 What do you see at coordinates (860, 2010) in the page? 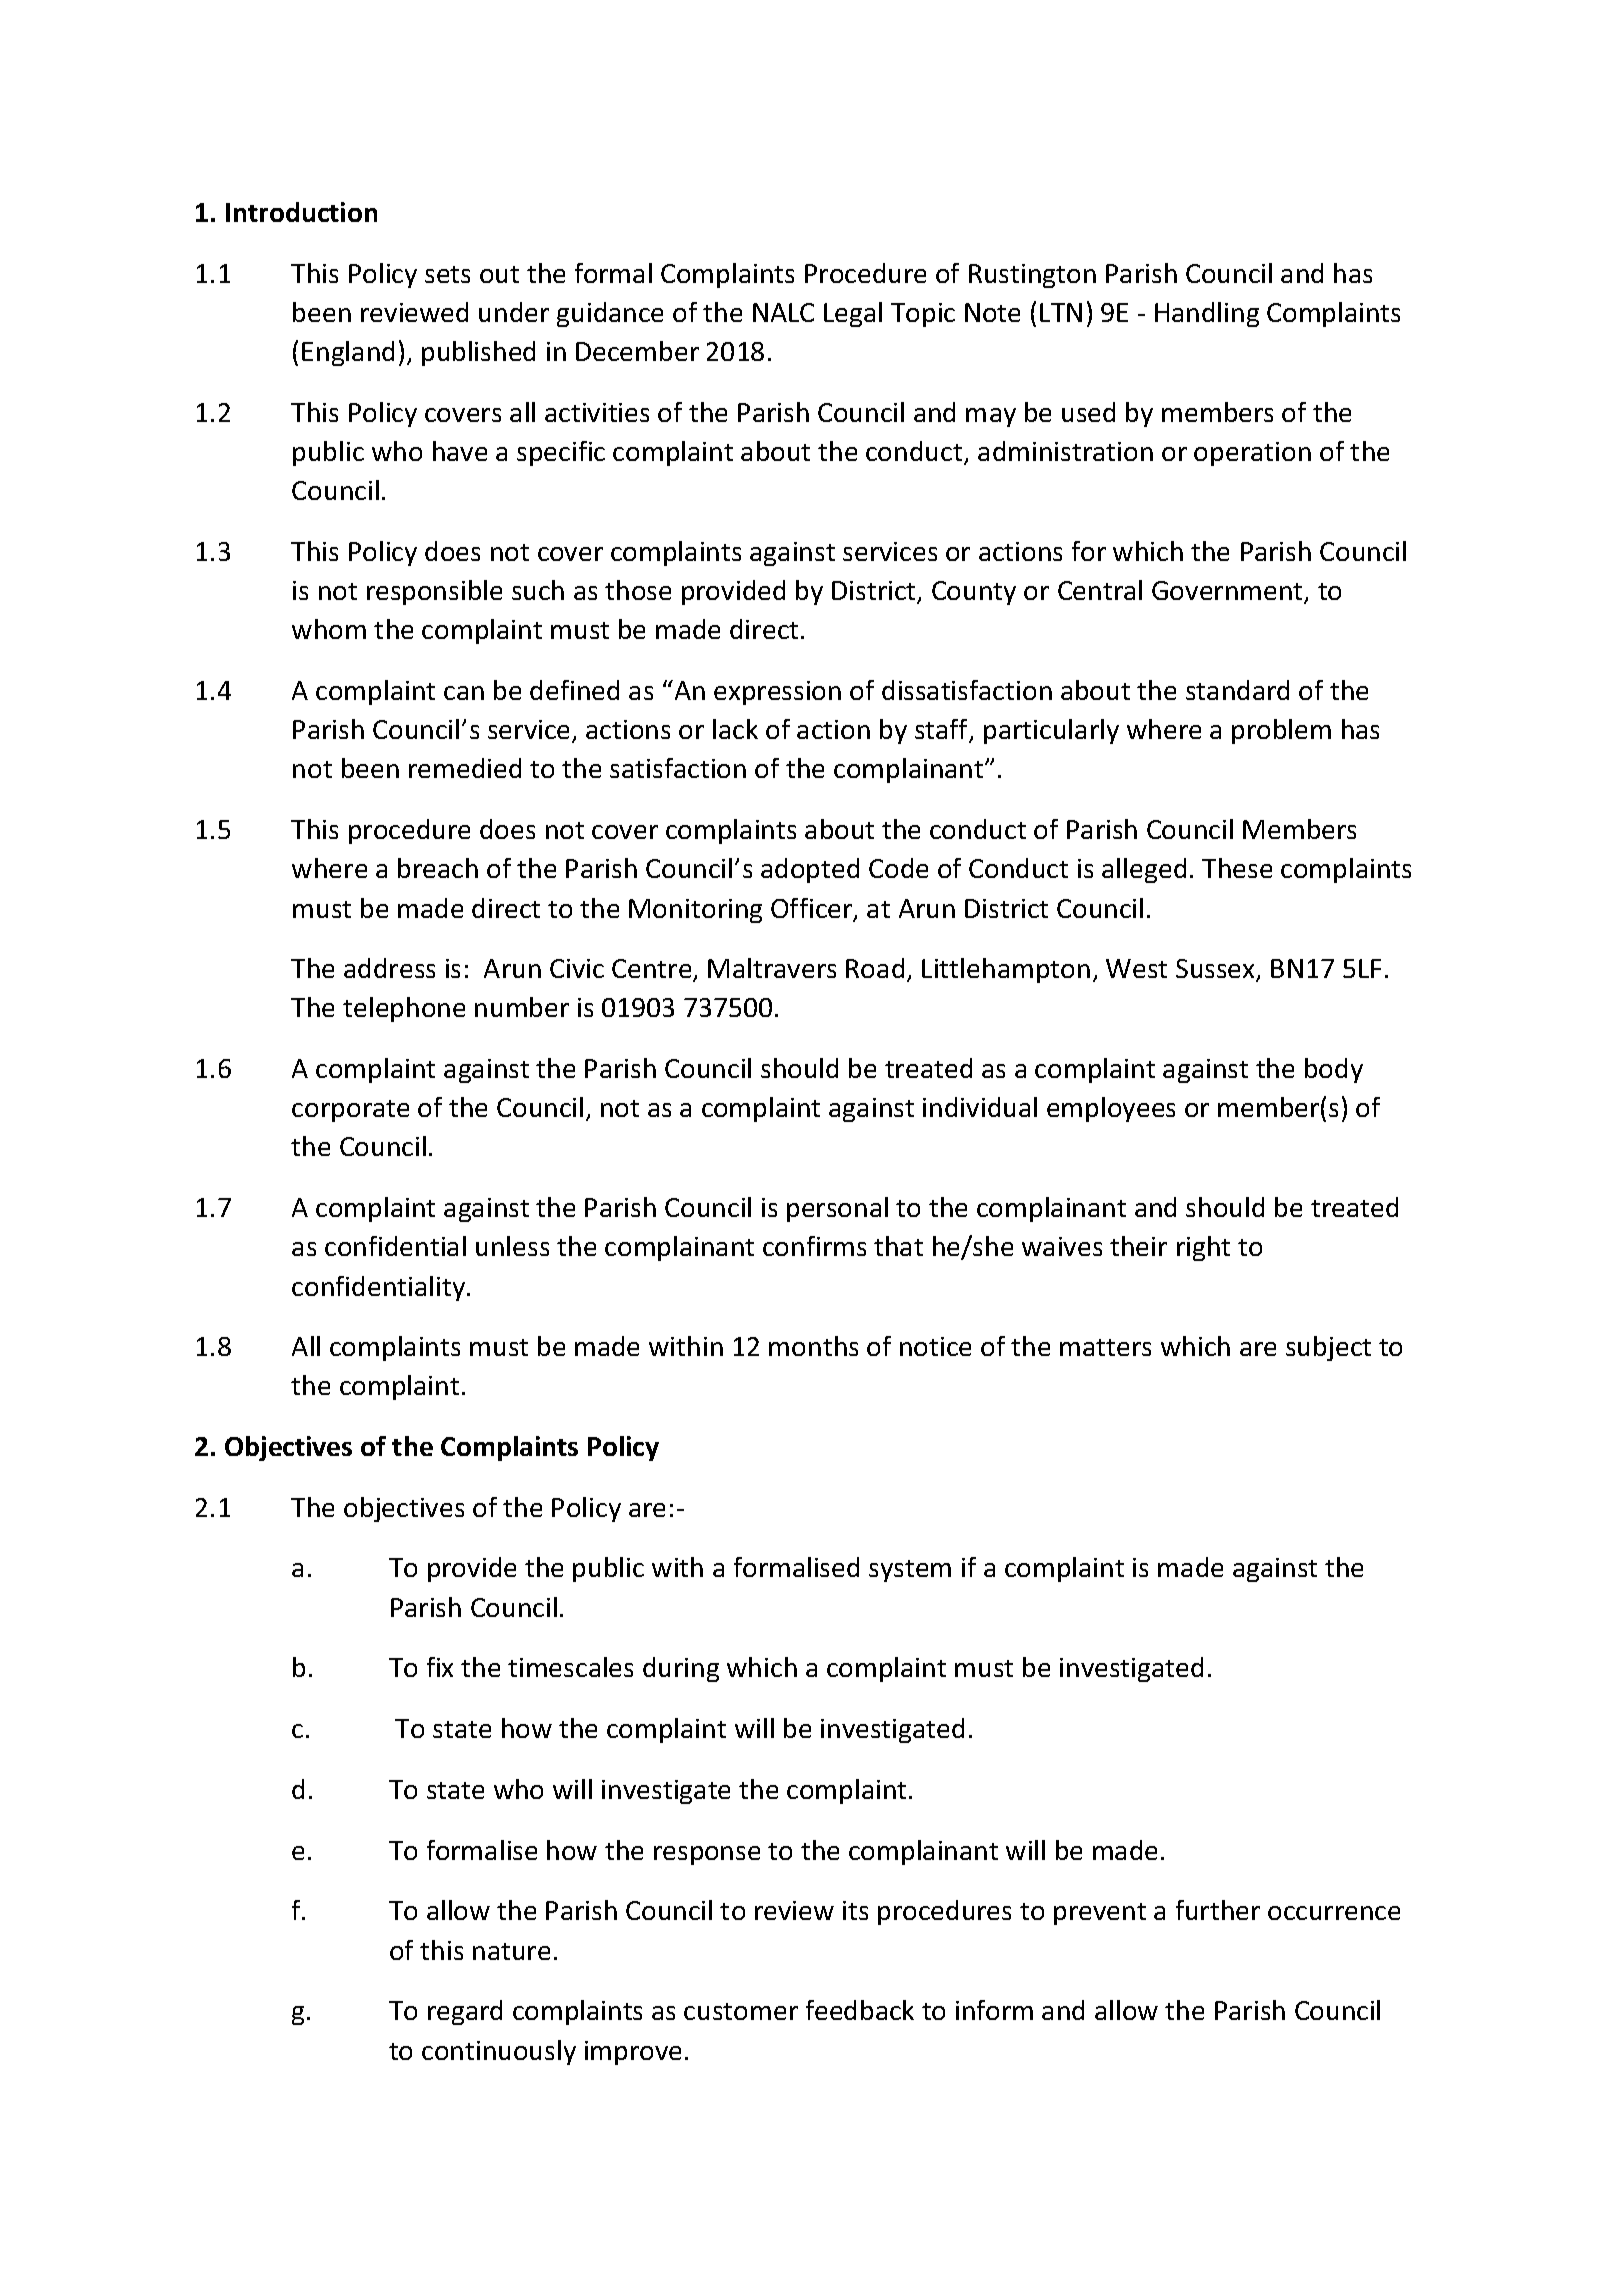
I see `feedback` at bounding box center [860, 2010].
